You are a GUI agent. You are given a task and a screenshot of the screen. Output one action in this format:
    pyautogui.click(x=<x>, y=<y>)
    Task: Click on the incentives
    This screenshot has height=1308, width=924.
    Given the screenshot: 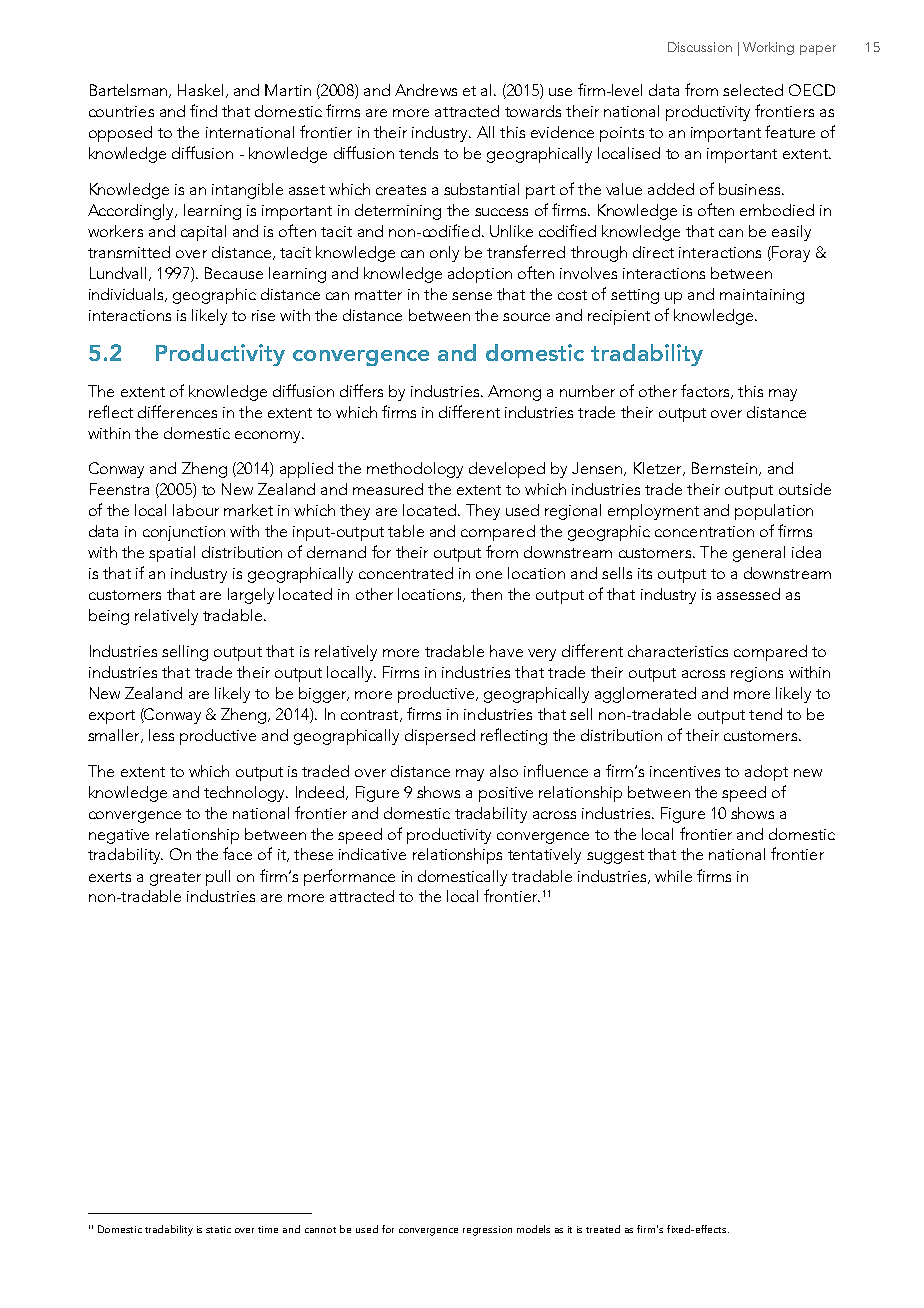 What is the action you would take?
    pyautogui.click(x=685, y=771)
